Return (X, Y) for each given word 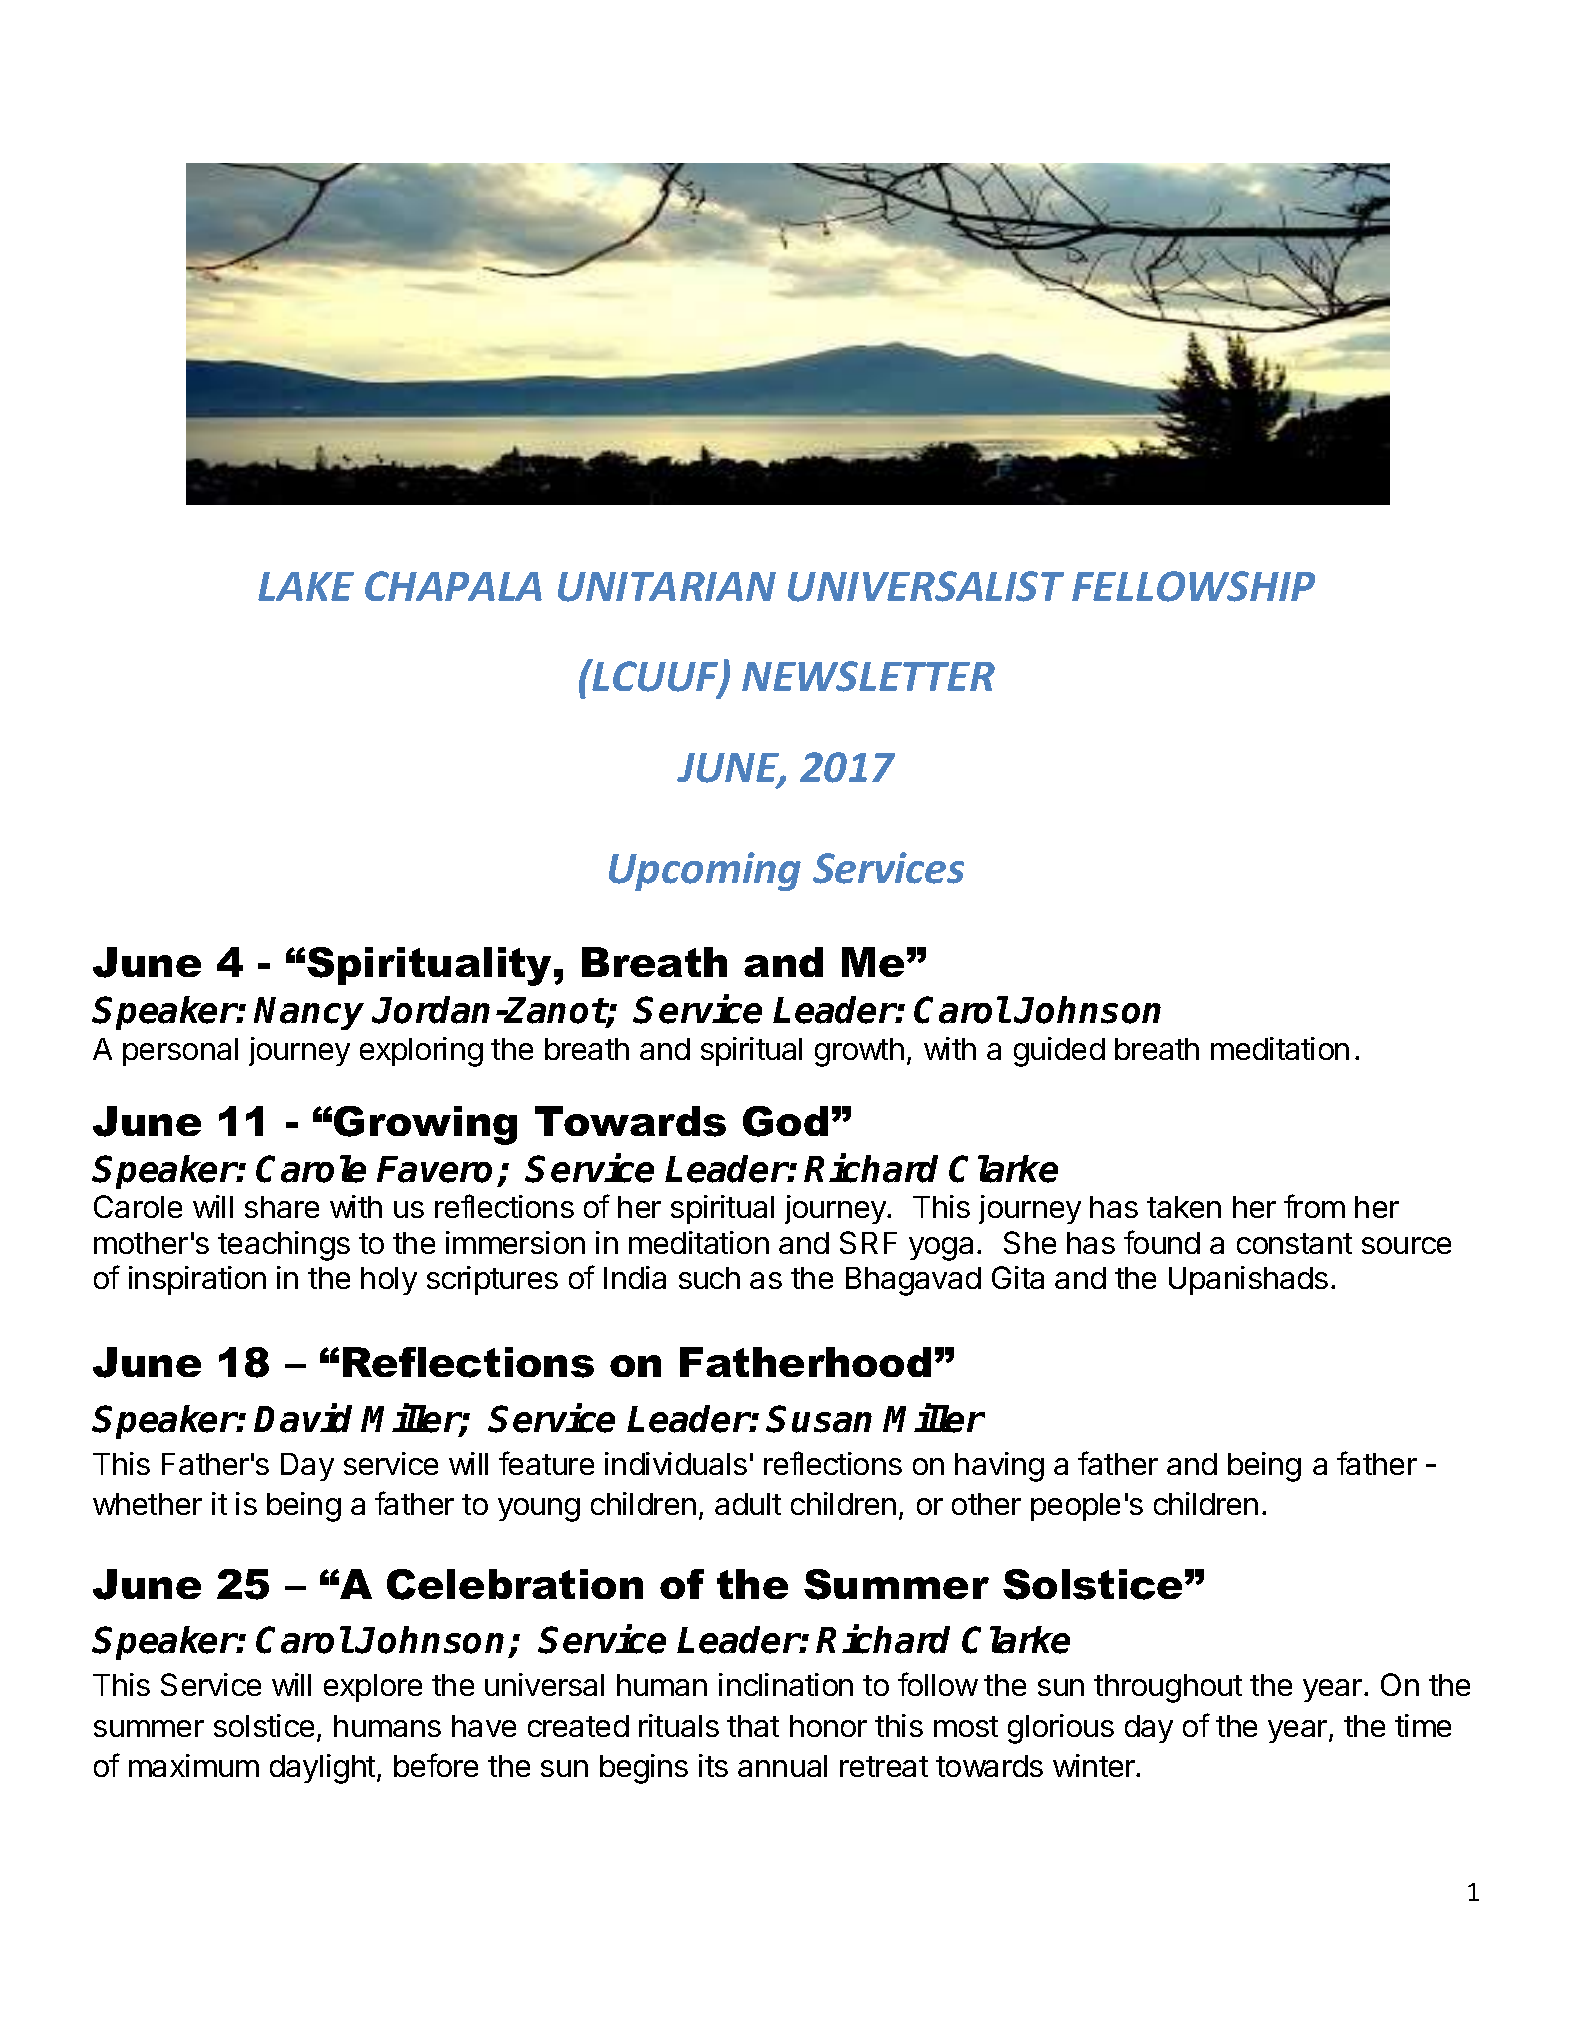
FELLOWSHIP (1193, 586)
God (785, 1121)
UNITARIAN (667, 587)
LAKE (306, 586)
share (282, 1207)
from (1314, 1206)
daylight (322, 1769)
